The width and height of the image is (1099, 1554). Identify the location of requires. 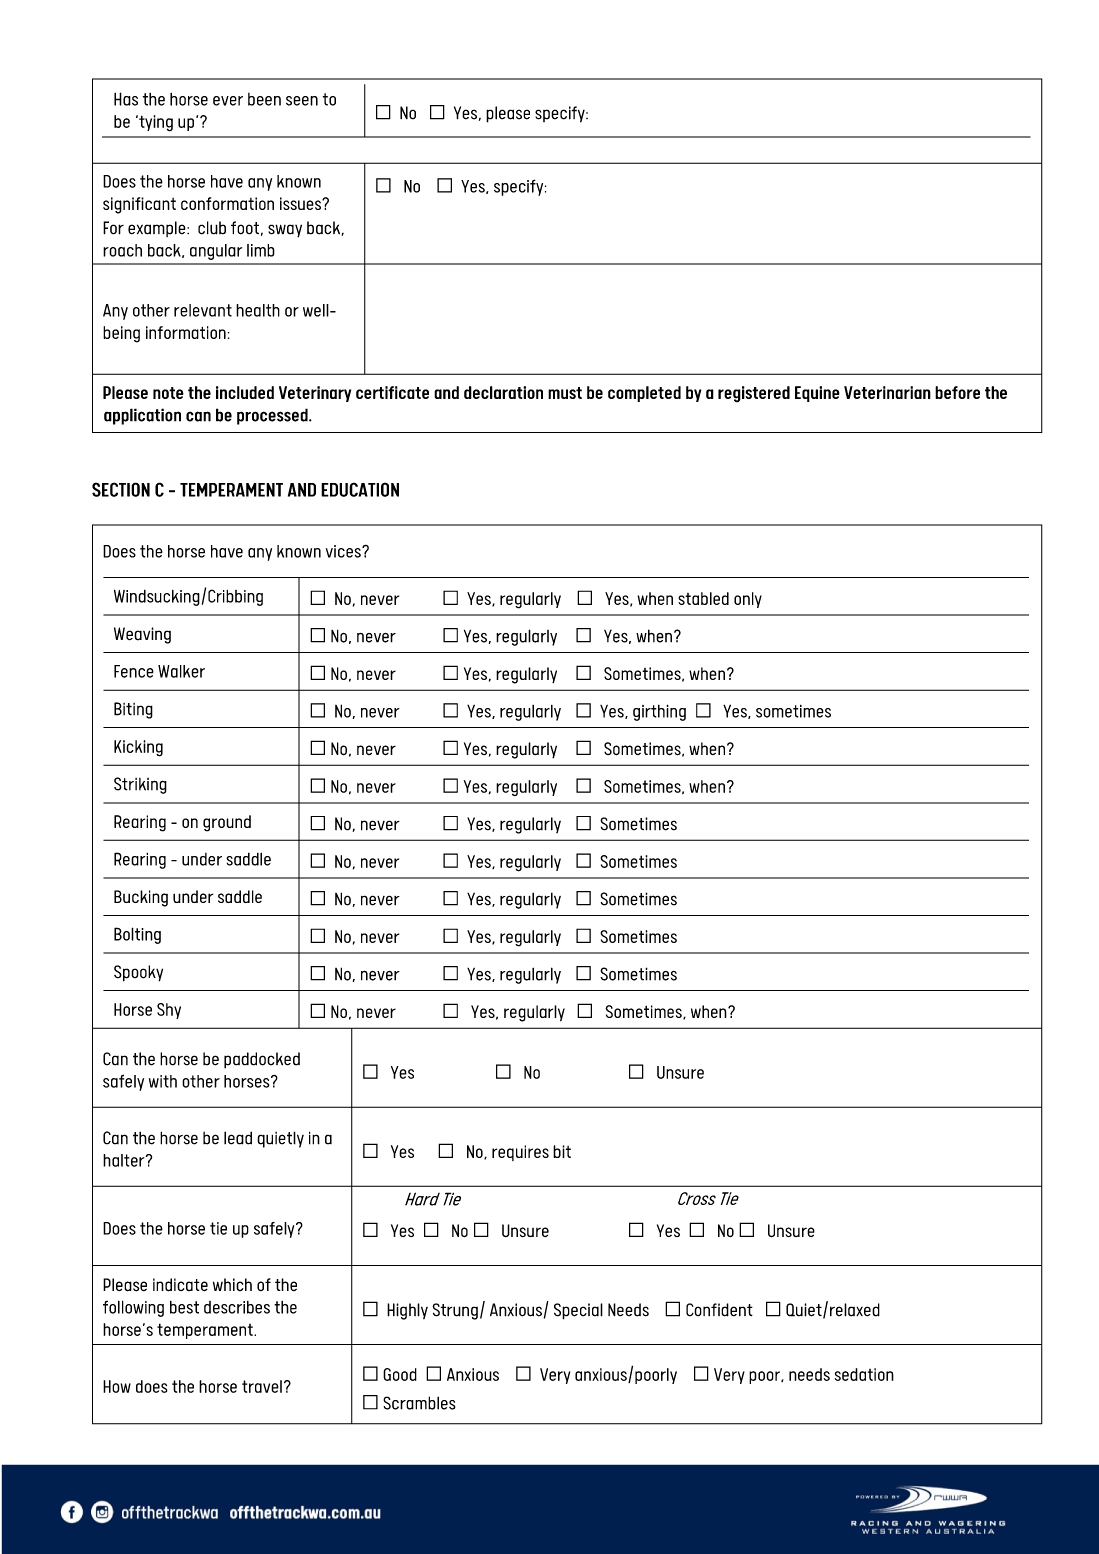
(520, 1153).
